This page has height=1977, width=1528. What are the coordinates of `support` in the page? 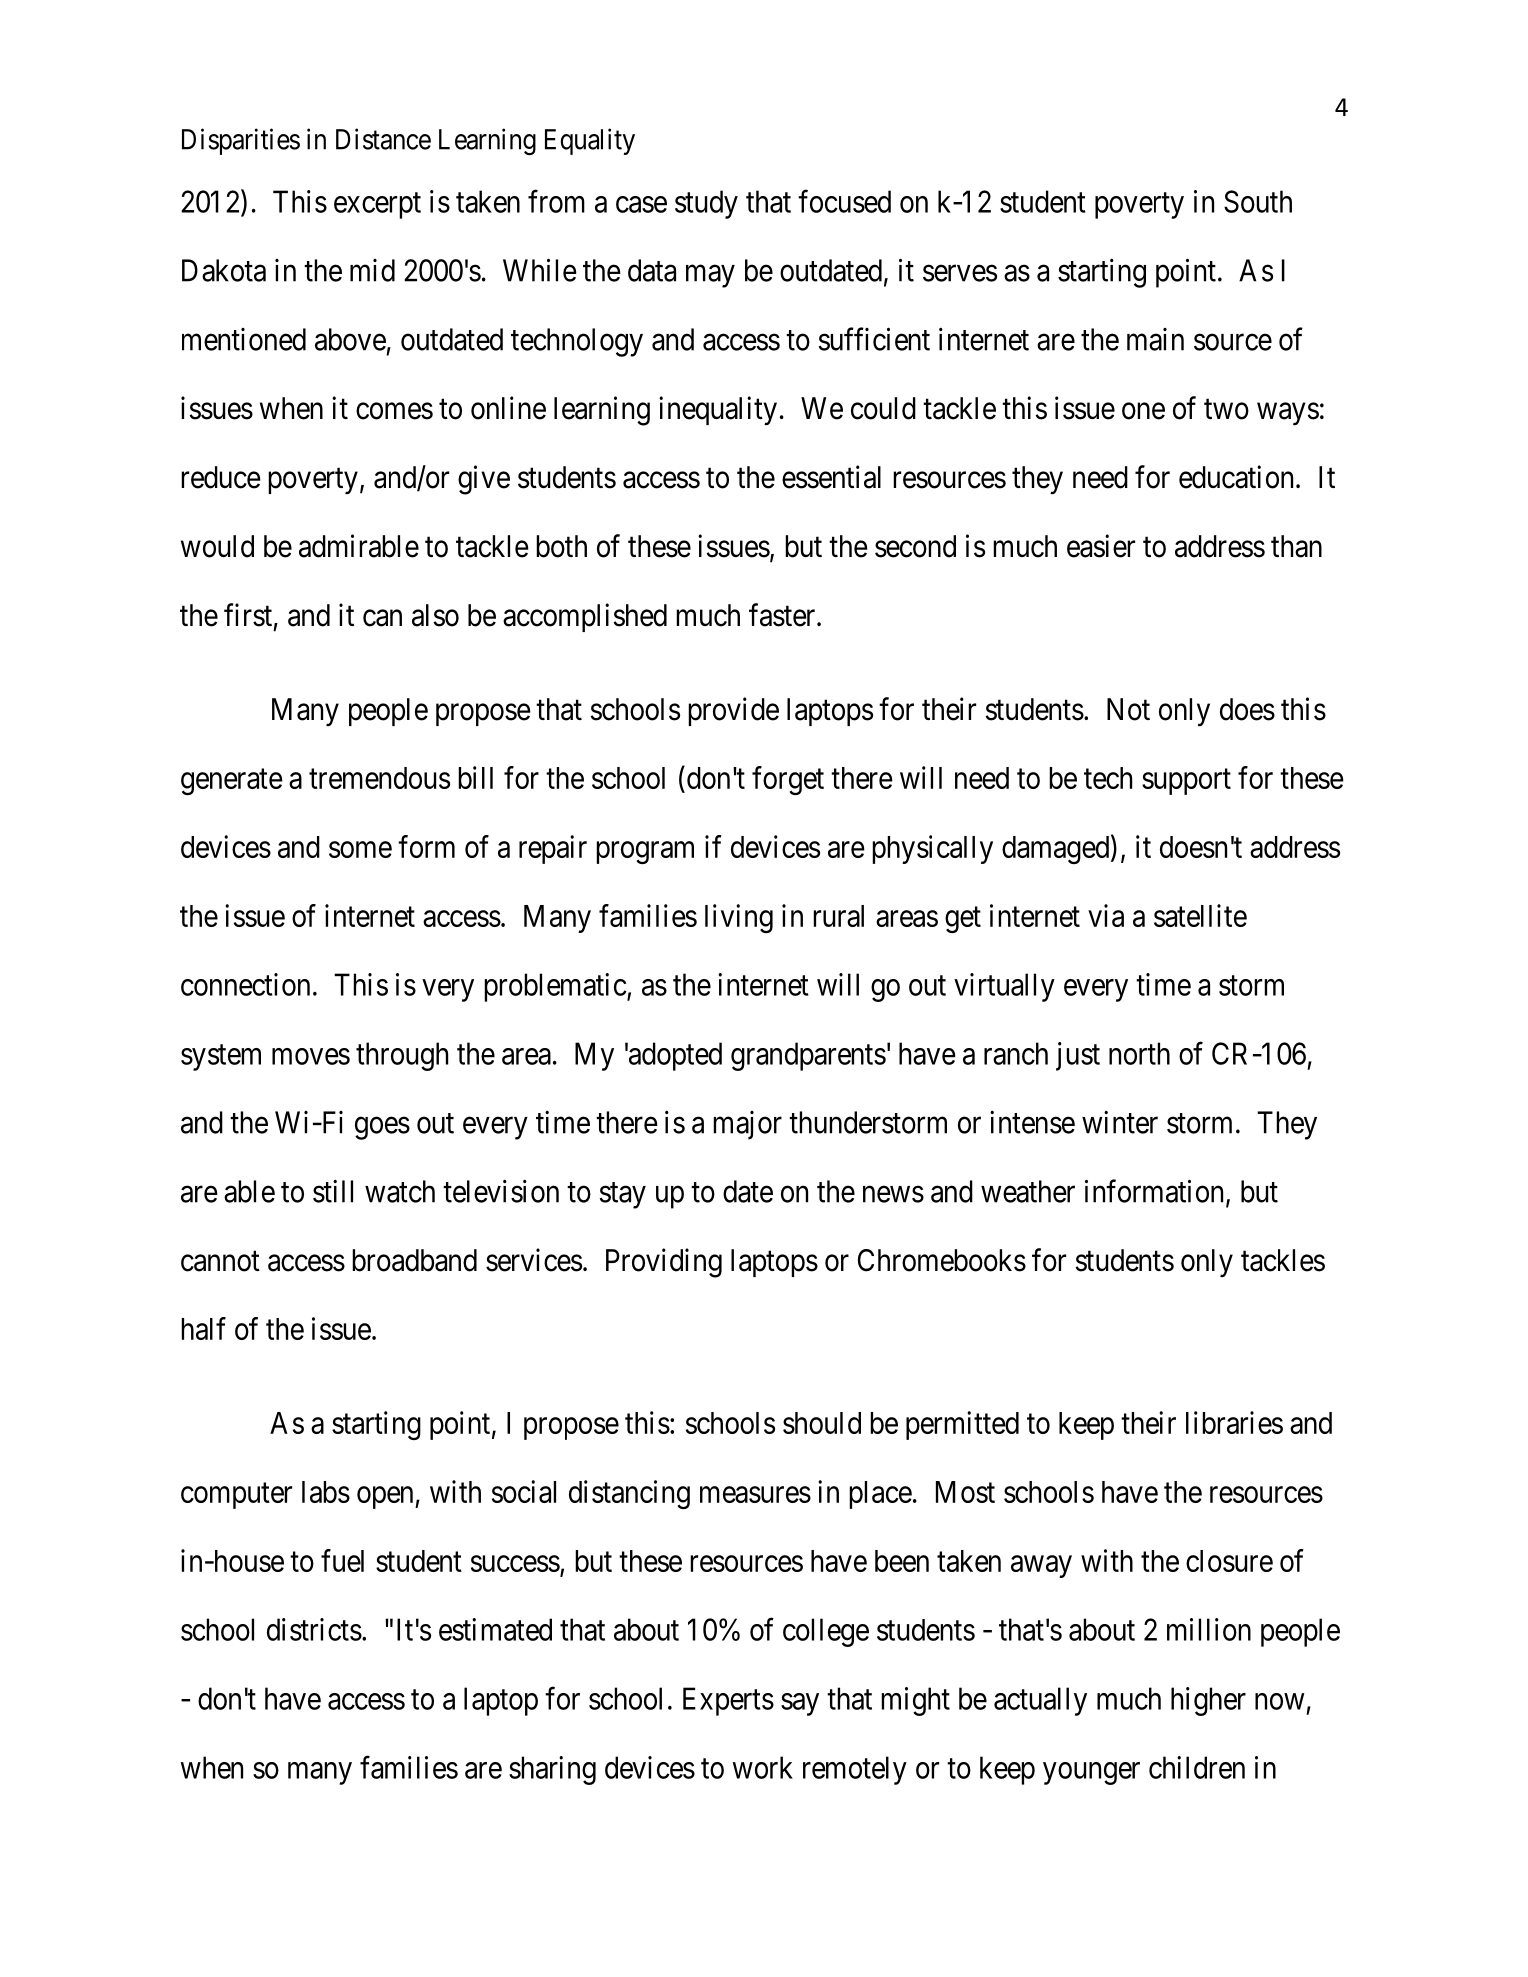 It's located at (1186, 782).
